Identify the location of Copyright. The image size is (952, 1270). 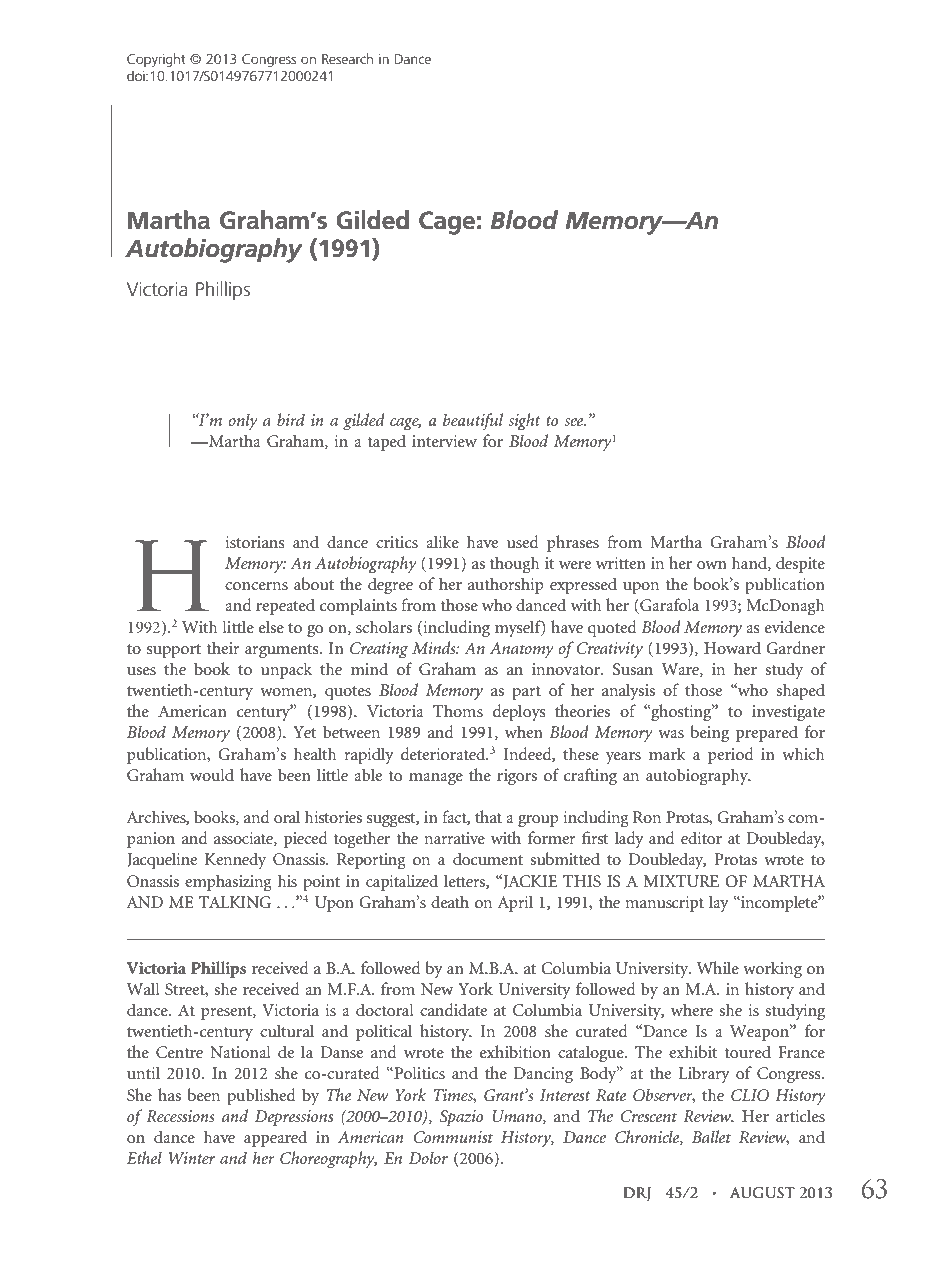
(156, 60).
